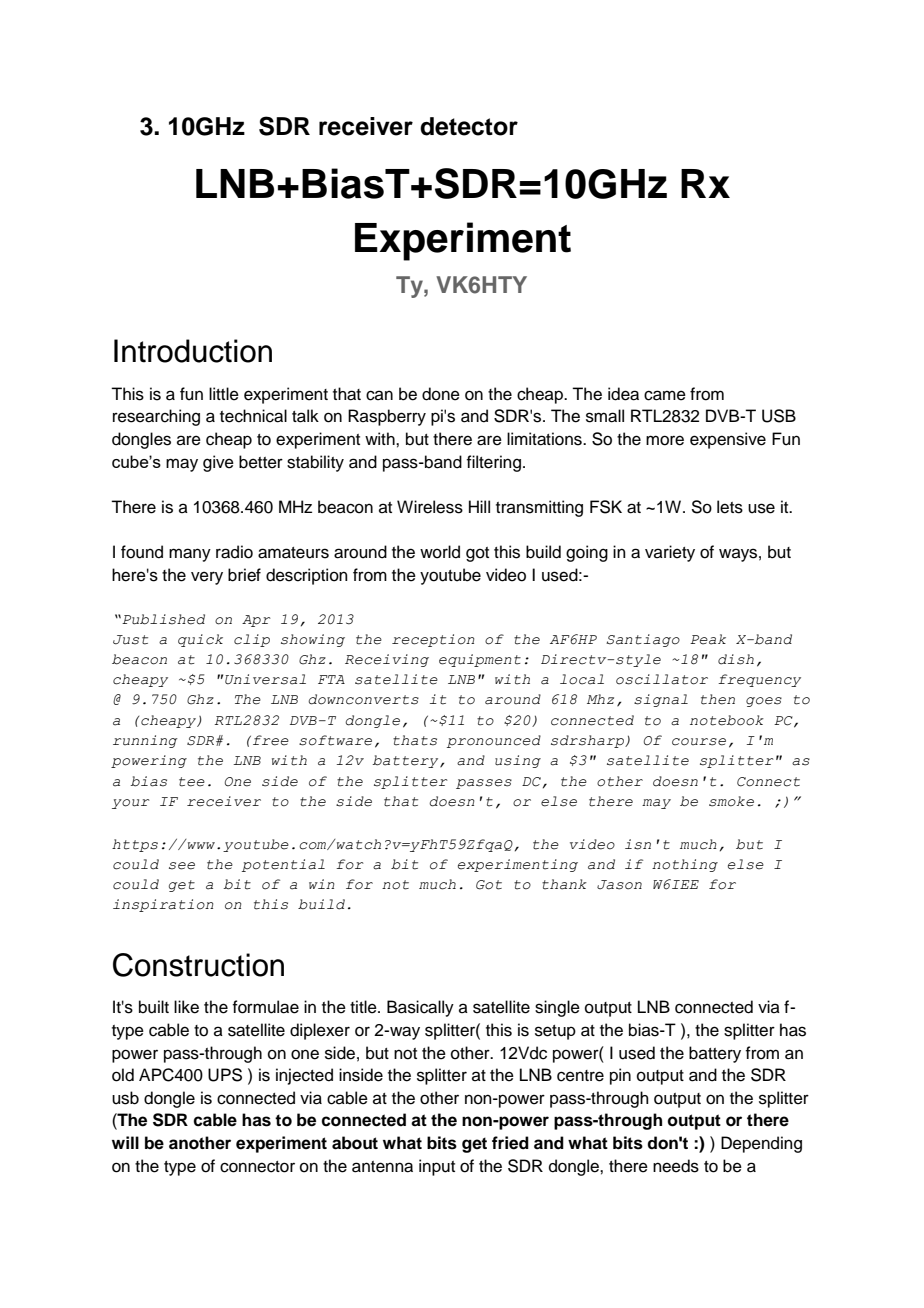 Image resolution: width=924 pixels, height=1308 pixels. Describe the element at coordinates (218, 463) in the screenshot. I see `give` at that location.
